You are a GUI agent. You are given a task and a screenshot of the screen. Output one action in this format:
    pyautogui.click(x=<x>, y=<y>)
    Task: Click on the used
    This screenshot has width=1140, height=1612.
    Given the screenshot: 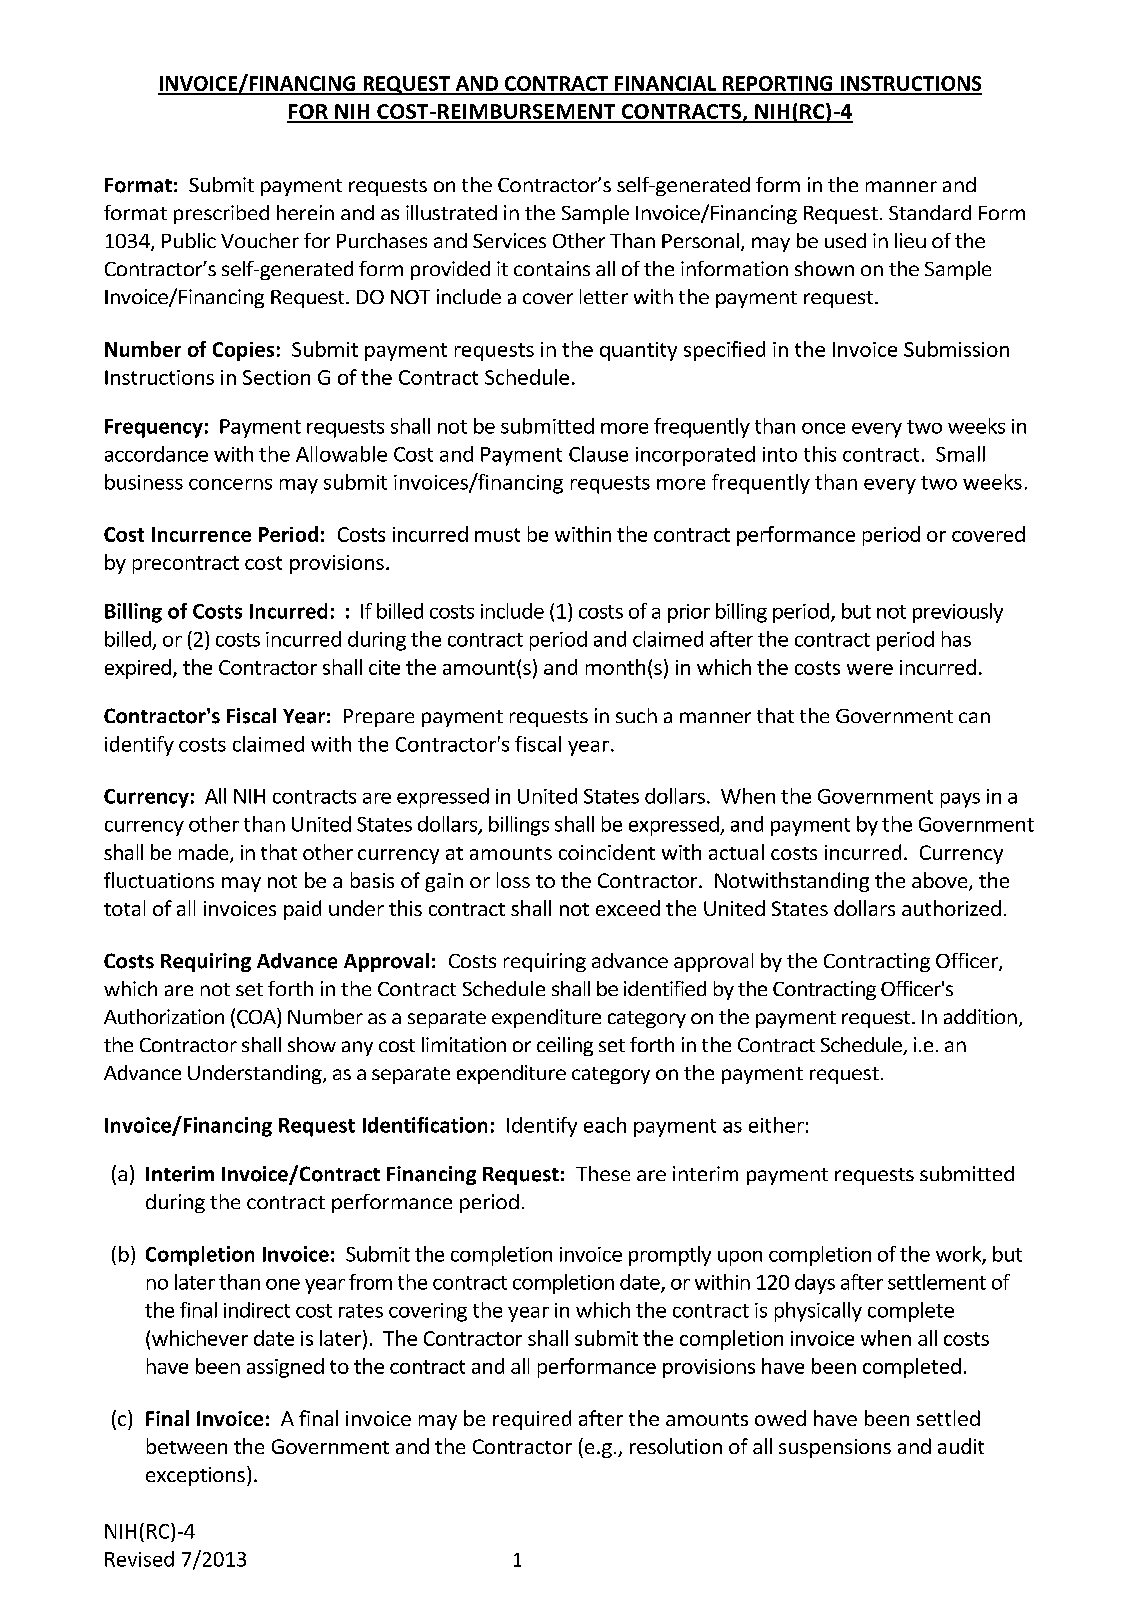 What is the action you would take?
    pyautogui.click(x=845, y=240)
